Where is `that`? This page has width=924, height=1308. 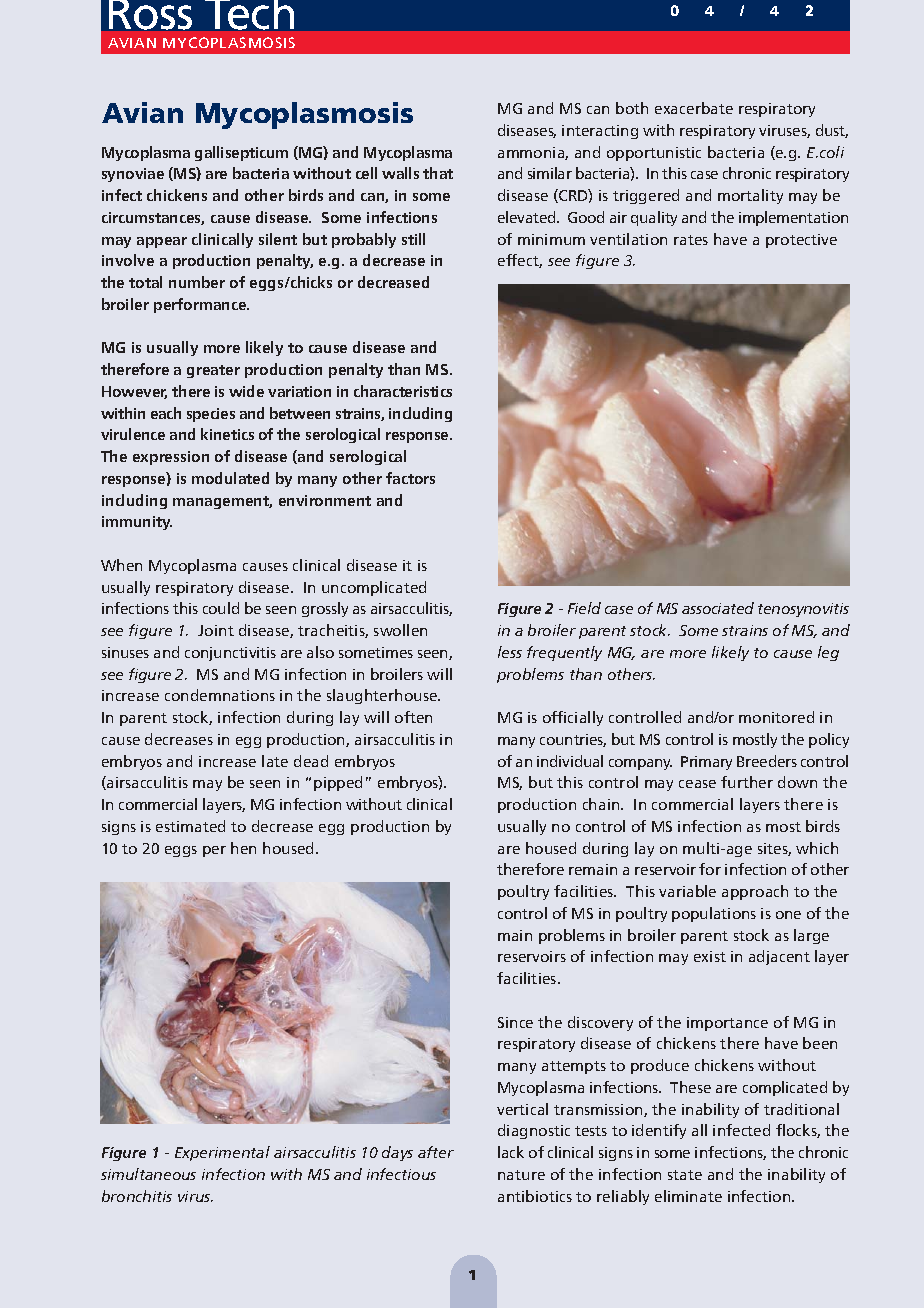 that is located at coordinates (438, 173).
